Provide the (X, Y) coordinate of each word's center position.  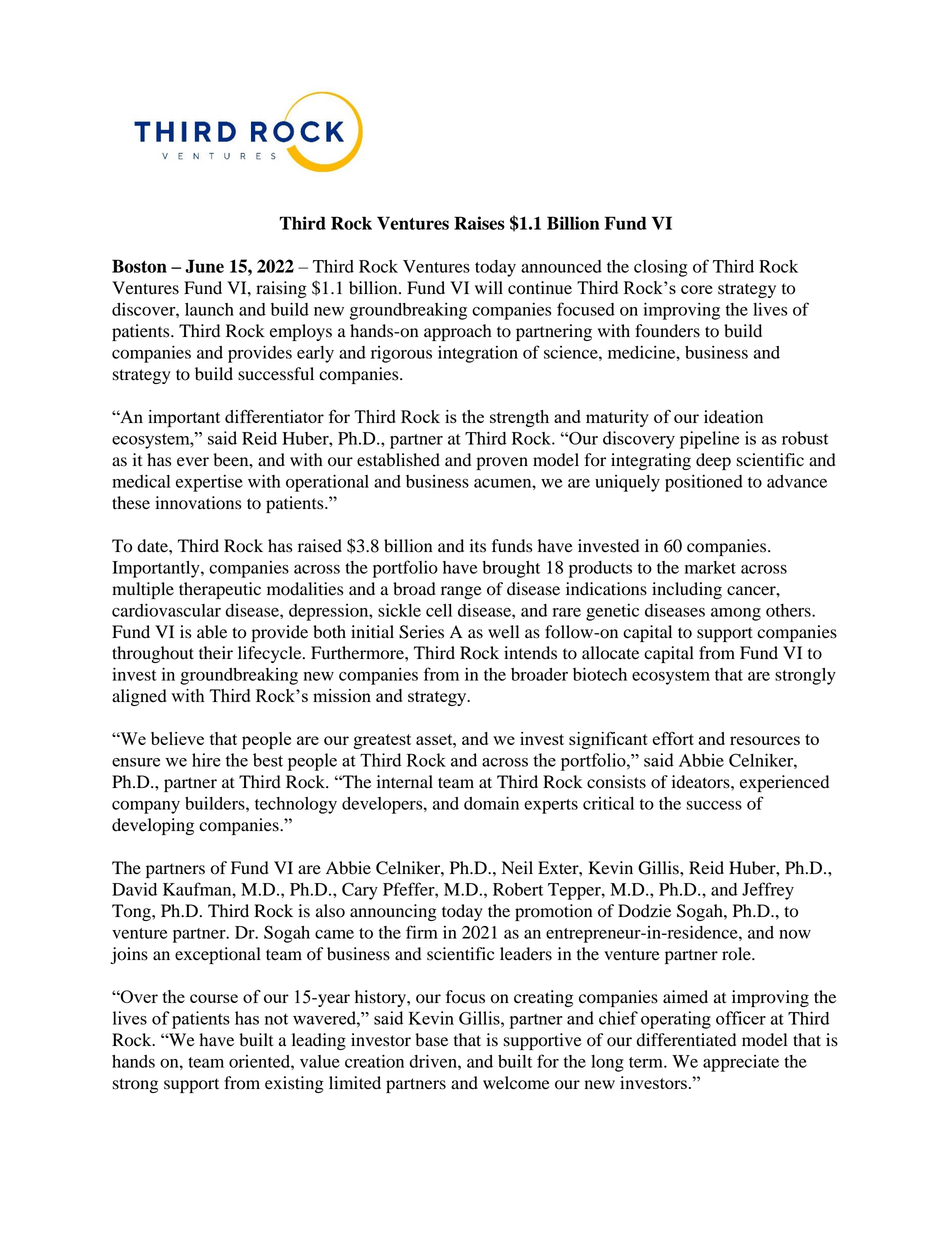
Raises (479, 223)
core (697, 289)
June (204, 266)
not (276, 1019)
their (216, 653)
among (736, 614)
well (503, 632)
